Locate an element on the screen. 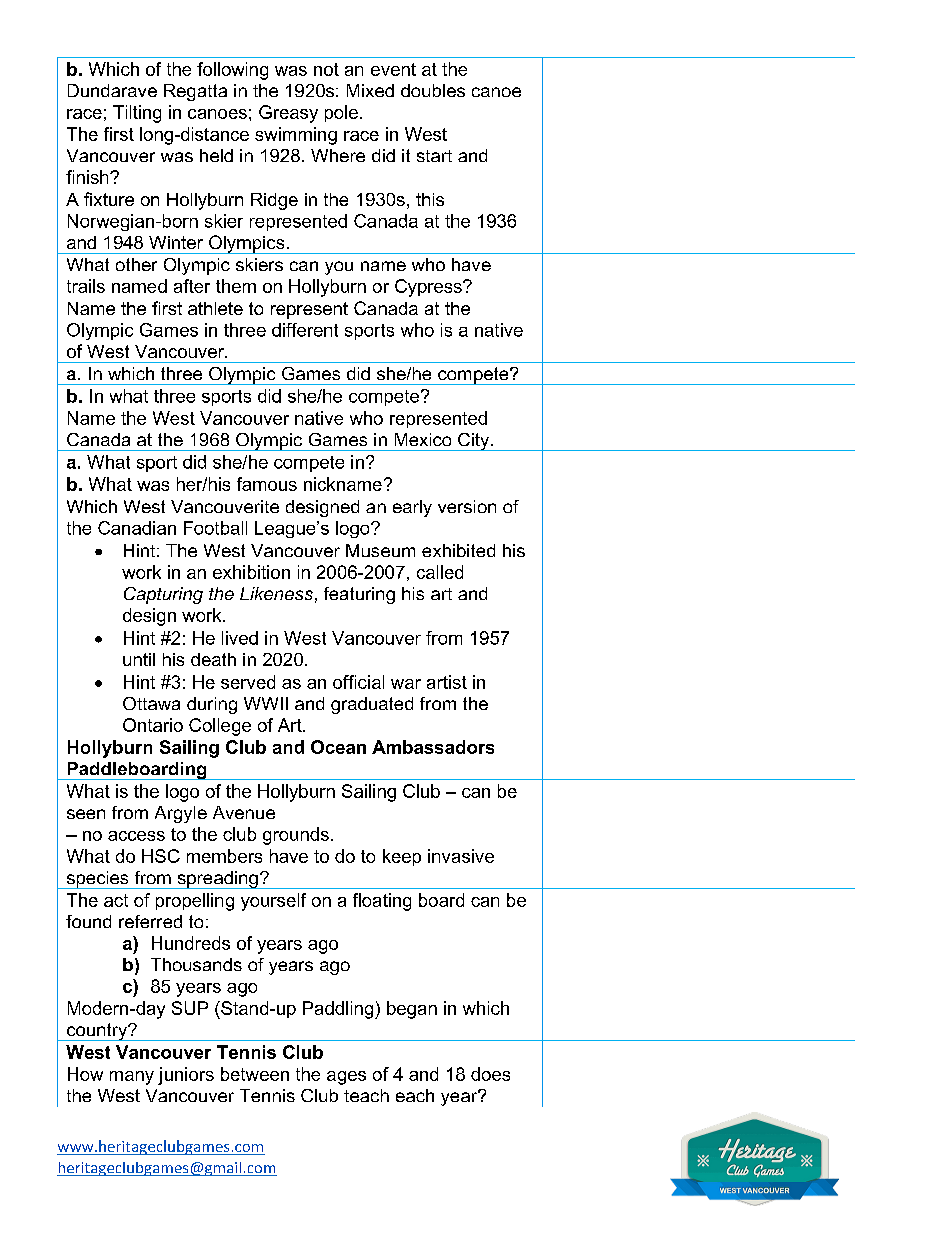  Cypress is located at coordinates (429, 288).
